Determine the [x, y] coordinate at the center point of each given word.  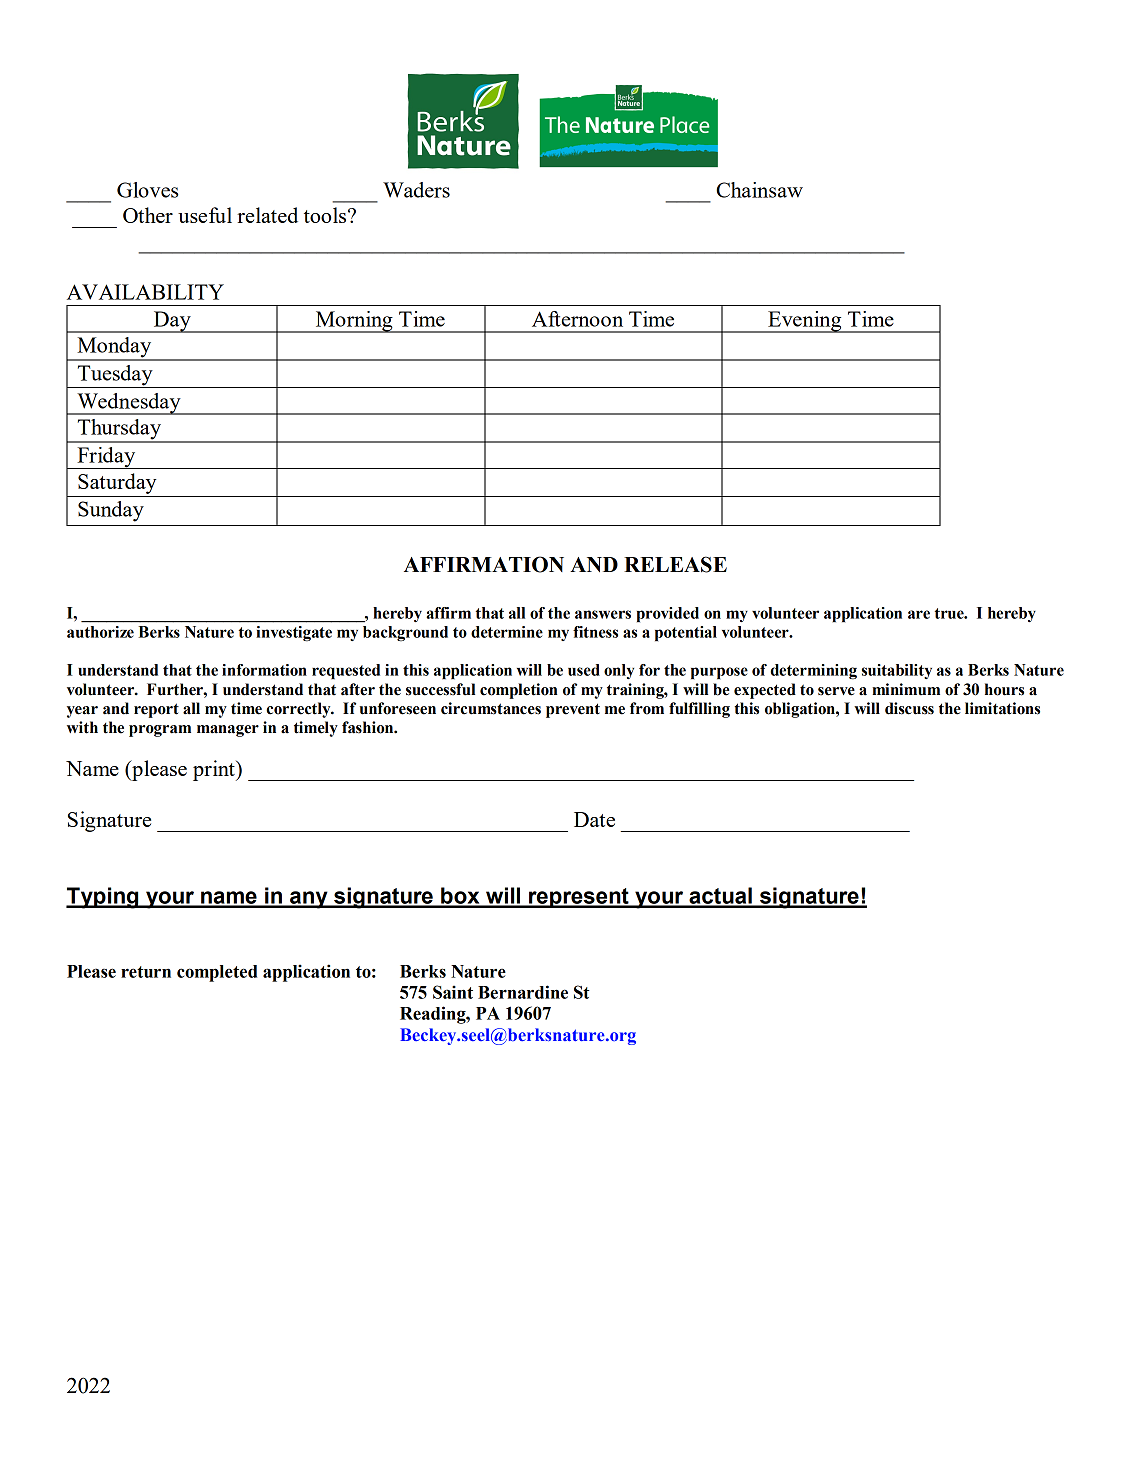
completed [217, 973]
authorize [100, 632]
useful [205, 215]
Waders [416, 190]
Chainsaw [759, 190]
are [919, 614]
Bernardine [523, 992]
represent [579, 898]
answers [603, 614]
